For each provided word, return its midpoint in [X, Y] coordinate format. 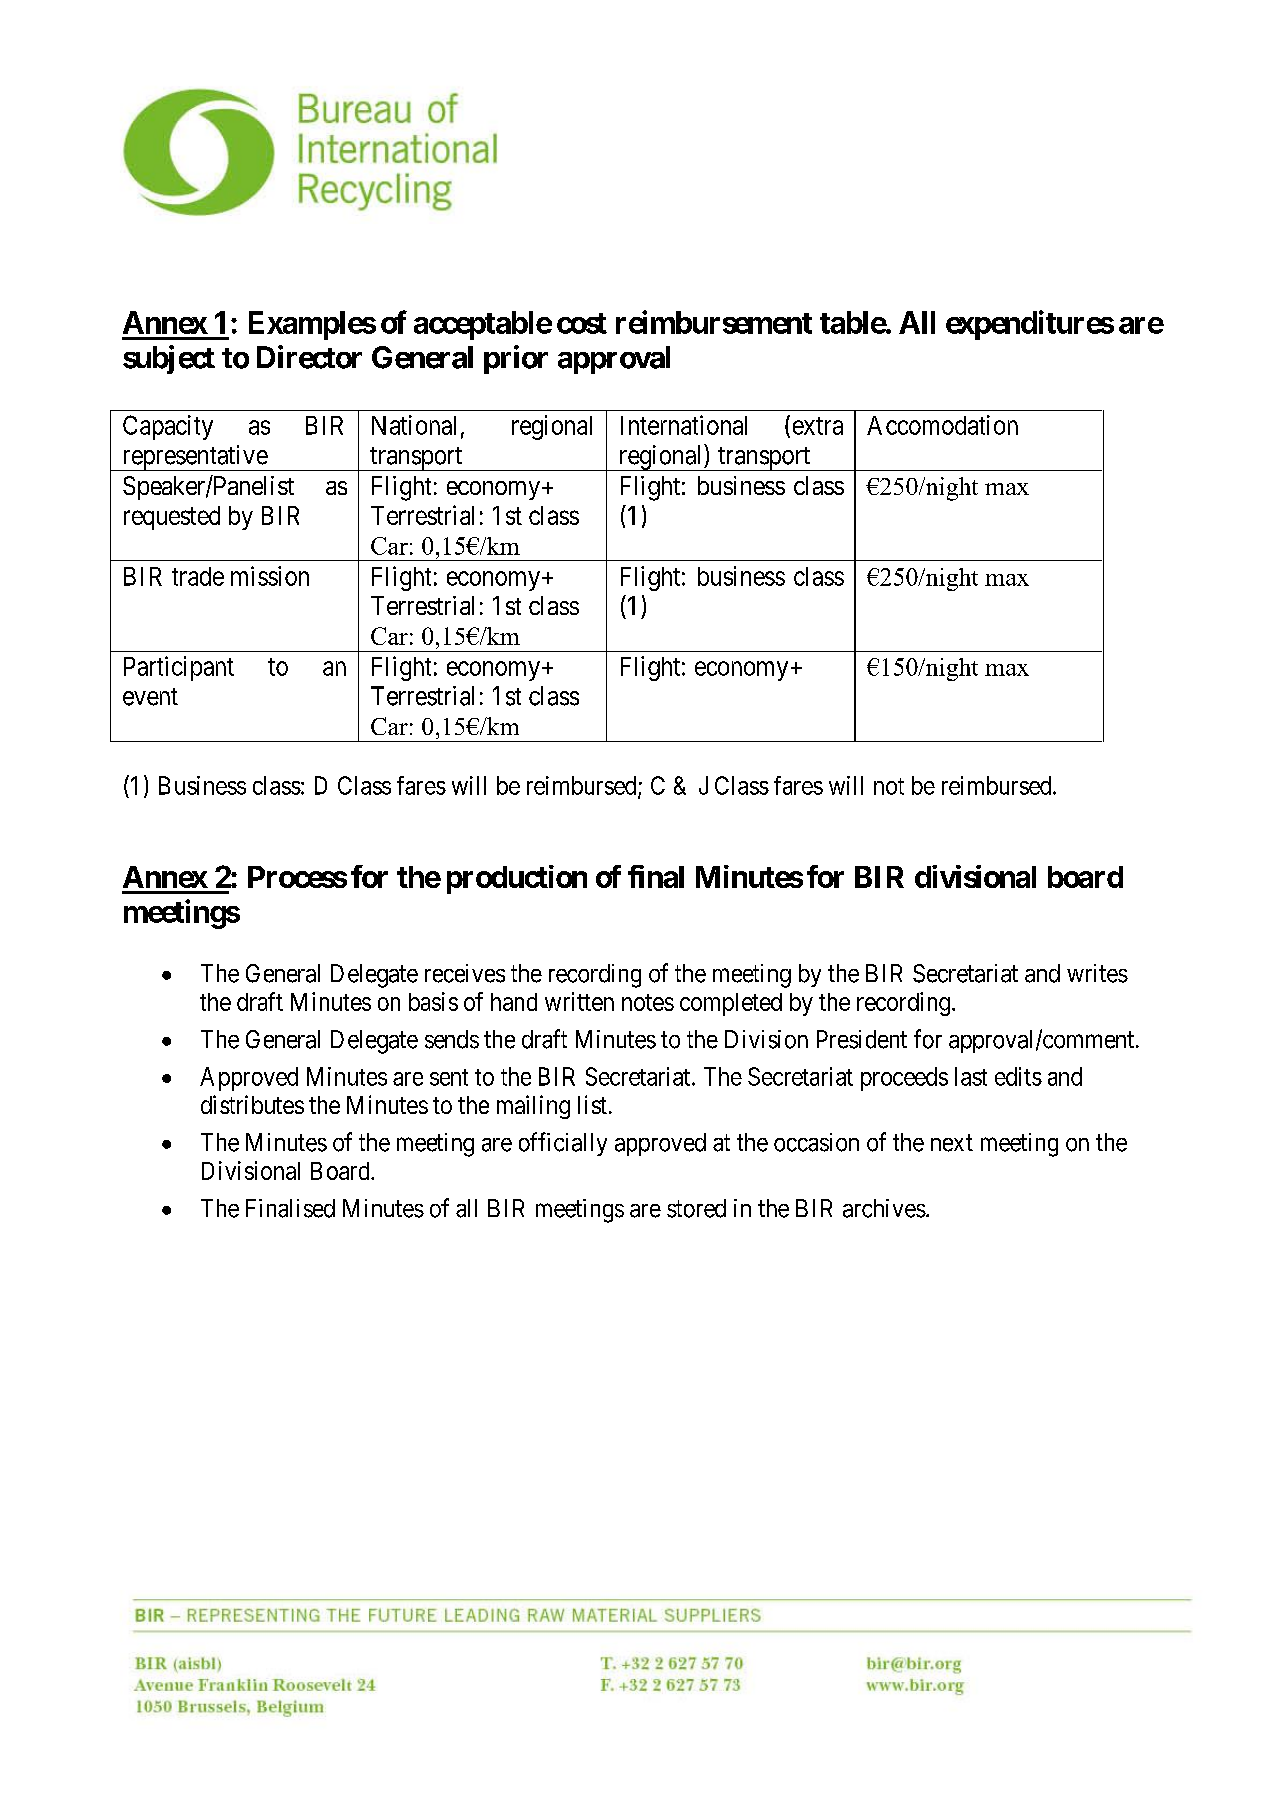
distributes [252, 1104]
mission [270, 576]
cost [582, 323]
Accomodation [942, 425]
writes [1097, 973]
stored [696, 1208]
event [150, 697]
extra [818, 426]
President [862, 1039]
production [517, 879]
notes [648, 1002]
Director [309, 357]
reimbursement [714, 322]
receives [465, 973]
